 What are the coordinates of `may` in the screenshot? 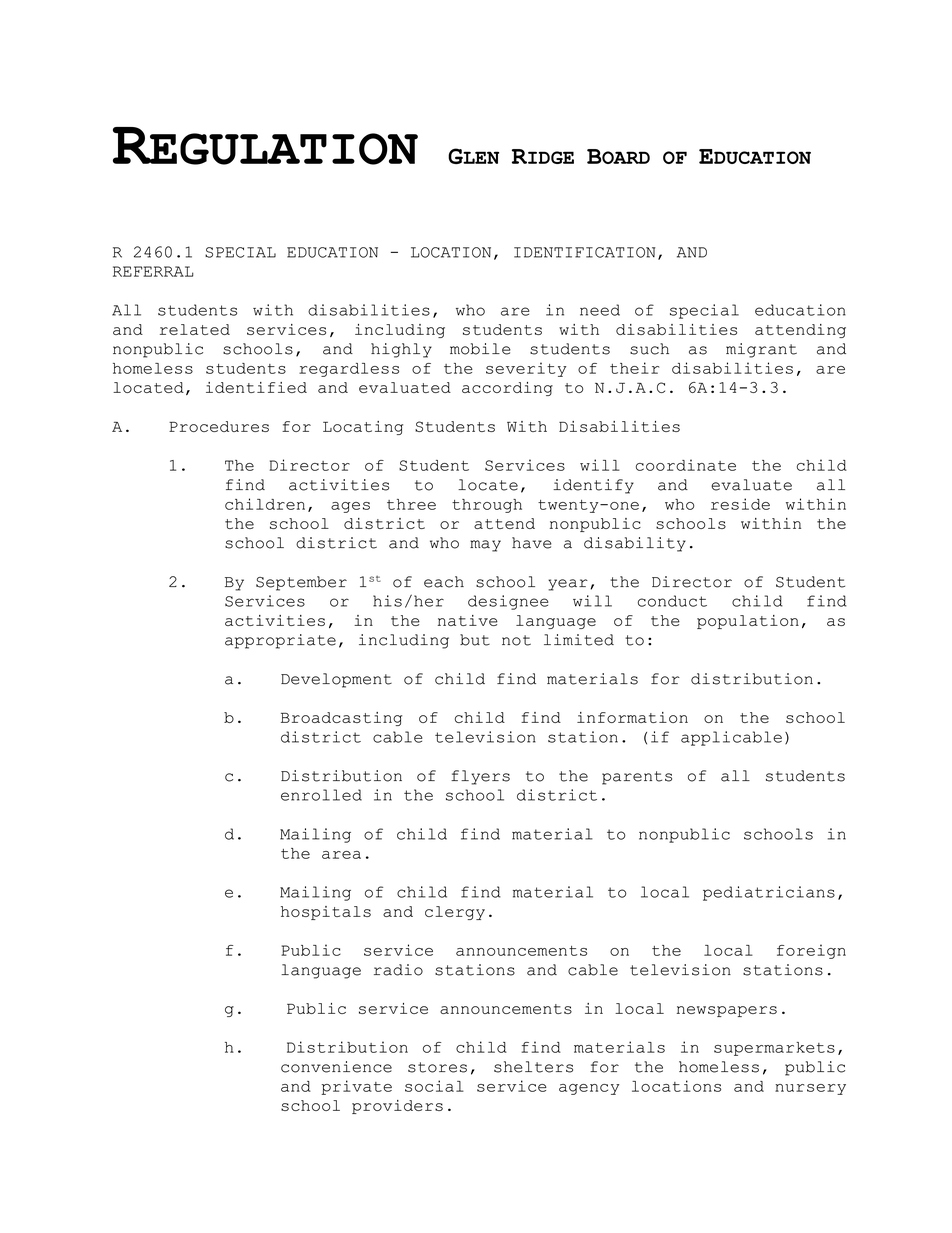 It's located at (485, 546).
